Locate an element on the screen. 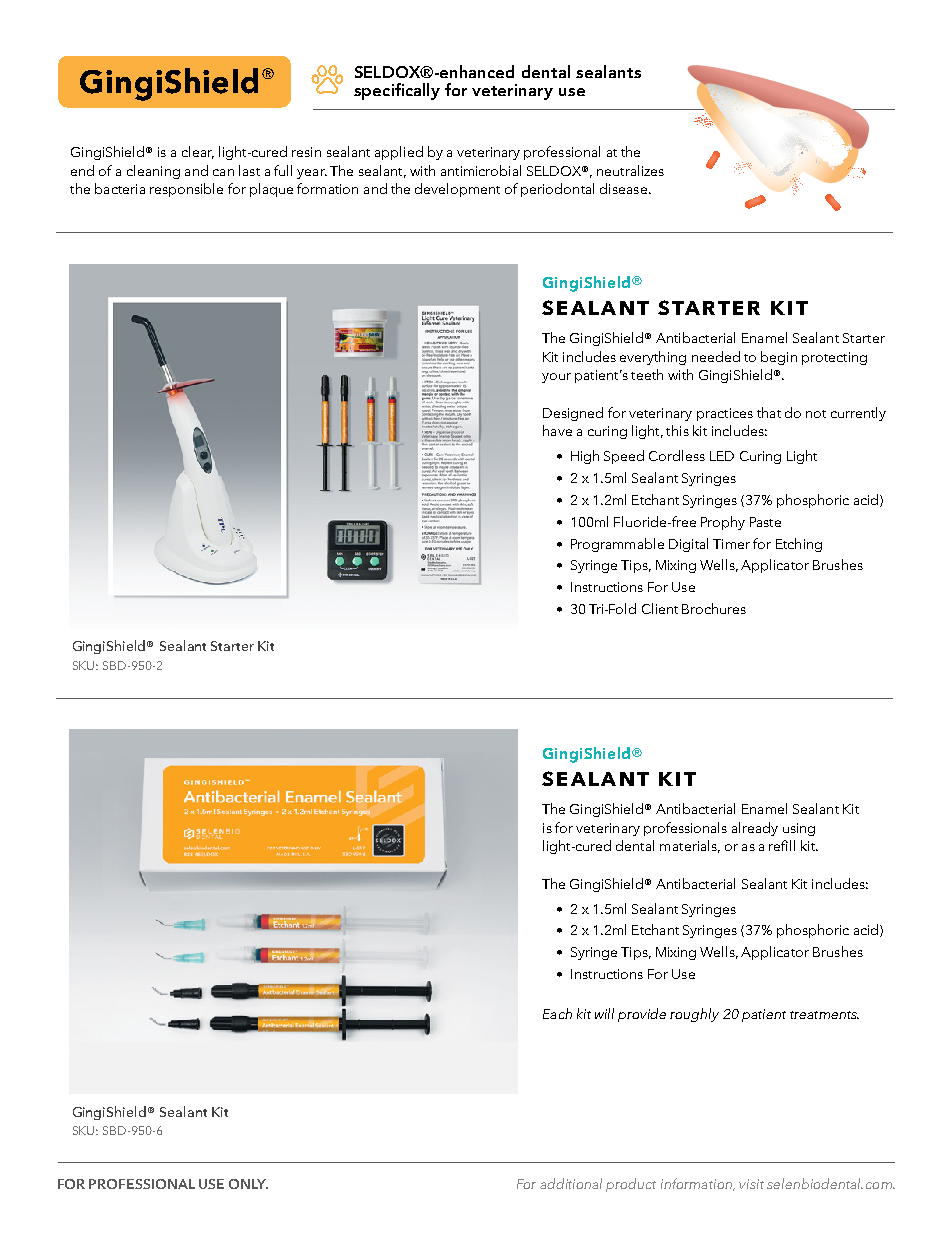  Client is located at coordinates (660, 608).
